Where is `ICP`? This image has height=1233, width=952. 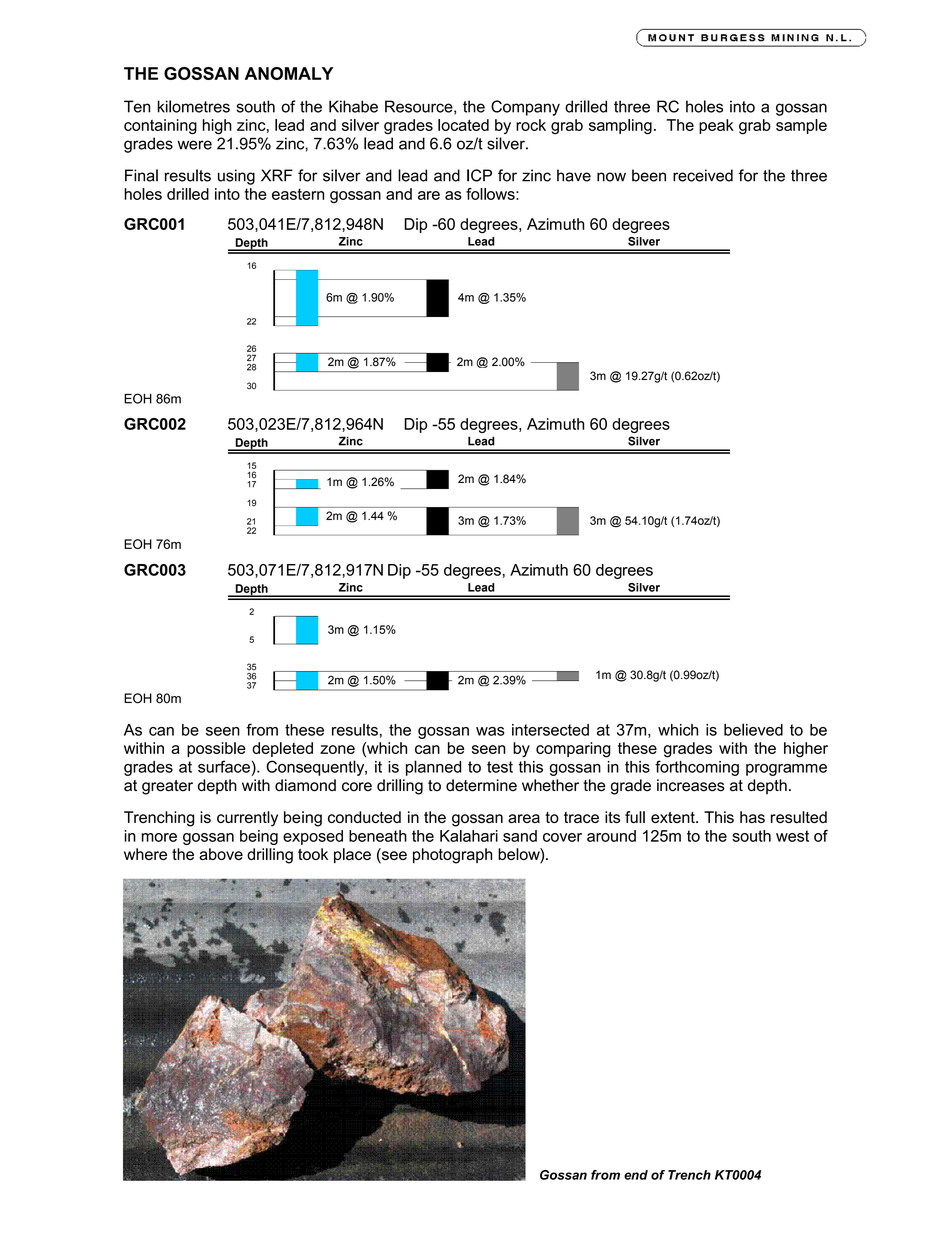 ICP is located at coordinates (479, 175).
